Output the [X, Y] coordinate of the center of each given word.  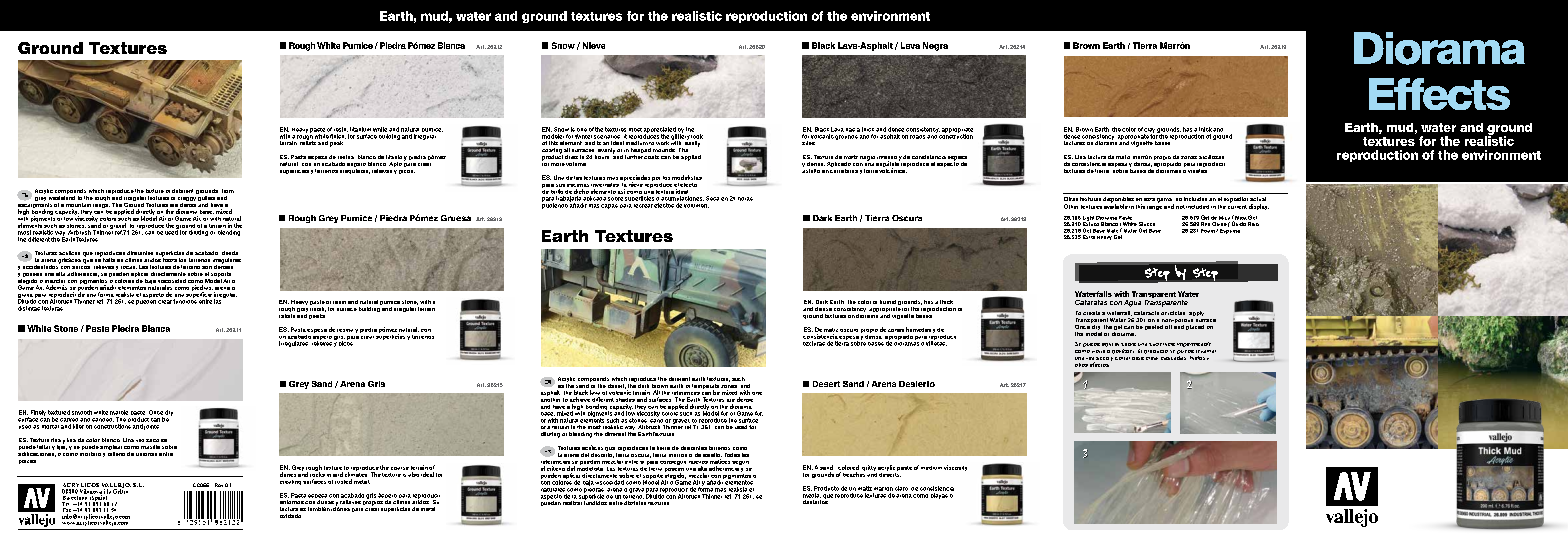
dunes [288, 474]
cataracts [1146, 313]
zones [729, 386]
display [1259, 207]
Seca [712, 198]
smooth [82, 412]
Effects [1439, 94]
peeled [1154, 327]
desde [230, 253]
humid [888, 302]
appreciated [660, 131]
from [228, 191]
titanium [360, 129]
